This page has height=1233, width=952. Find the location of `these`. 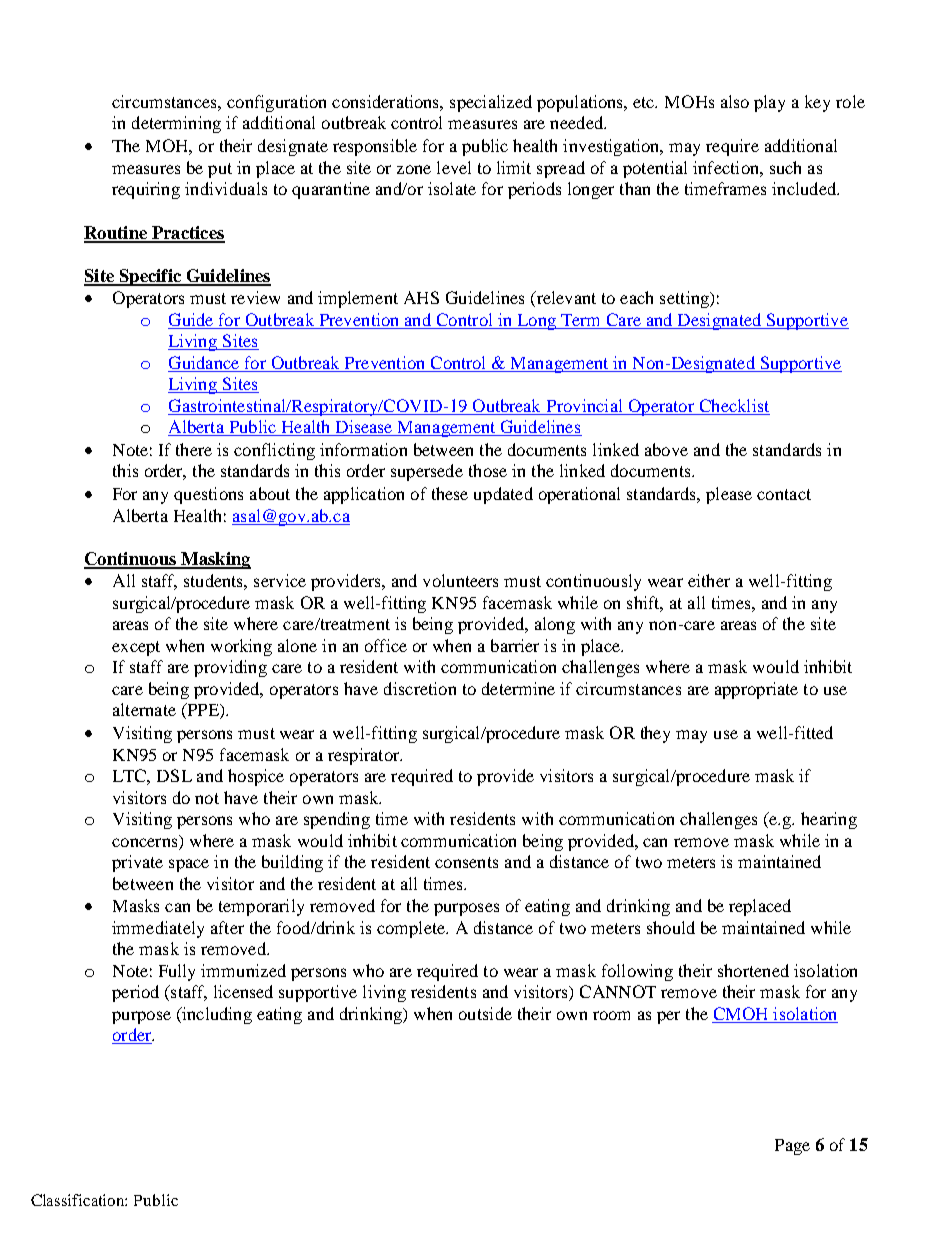

these is located at coordinates (450, 493).
